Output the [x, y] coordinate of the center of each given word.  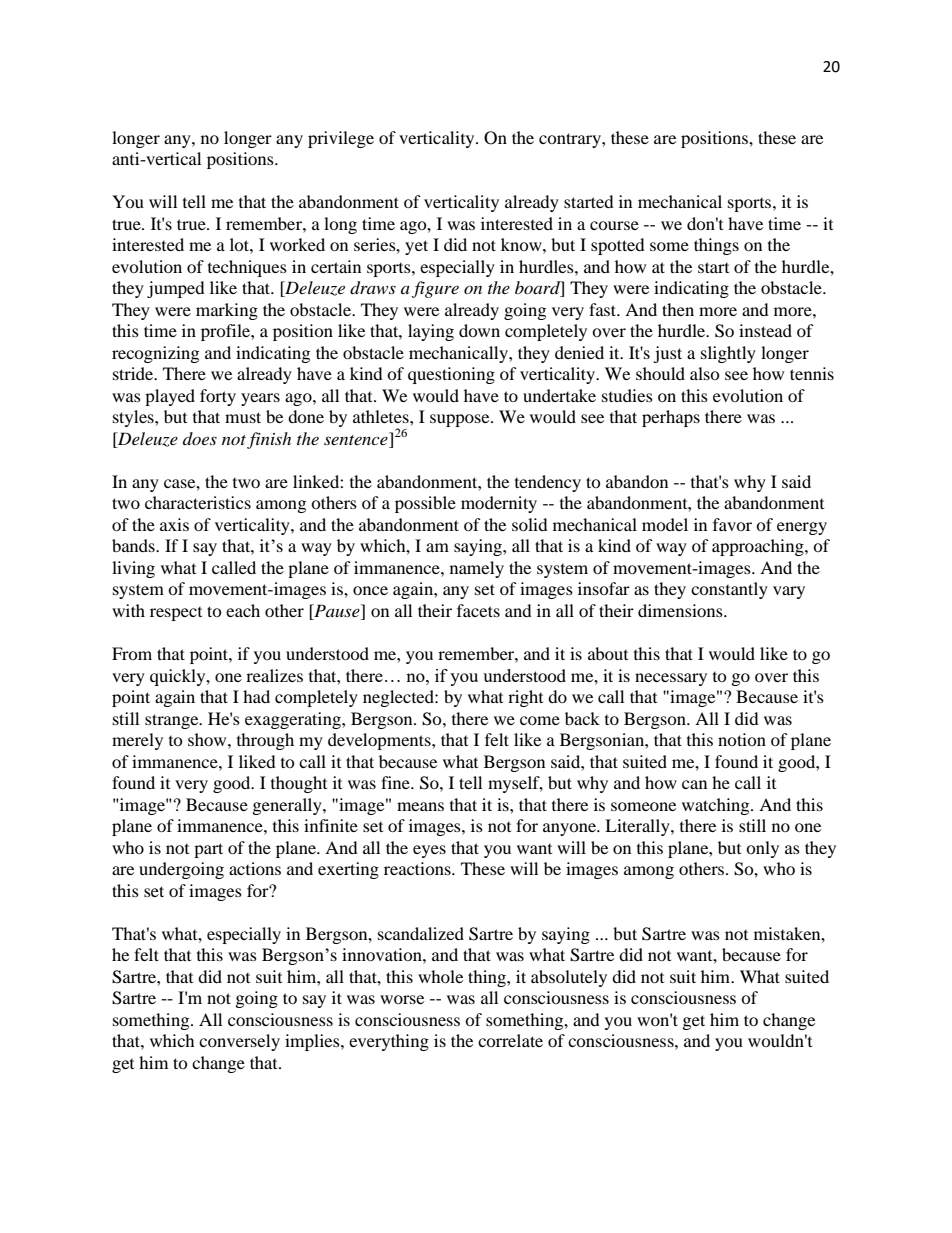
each [243, 610]
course [614, 225]
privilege [341, 139]
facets [478, 610]
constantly [729, 590]
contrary [571, 140]
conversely [239, 1042]
